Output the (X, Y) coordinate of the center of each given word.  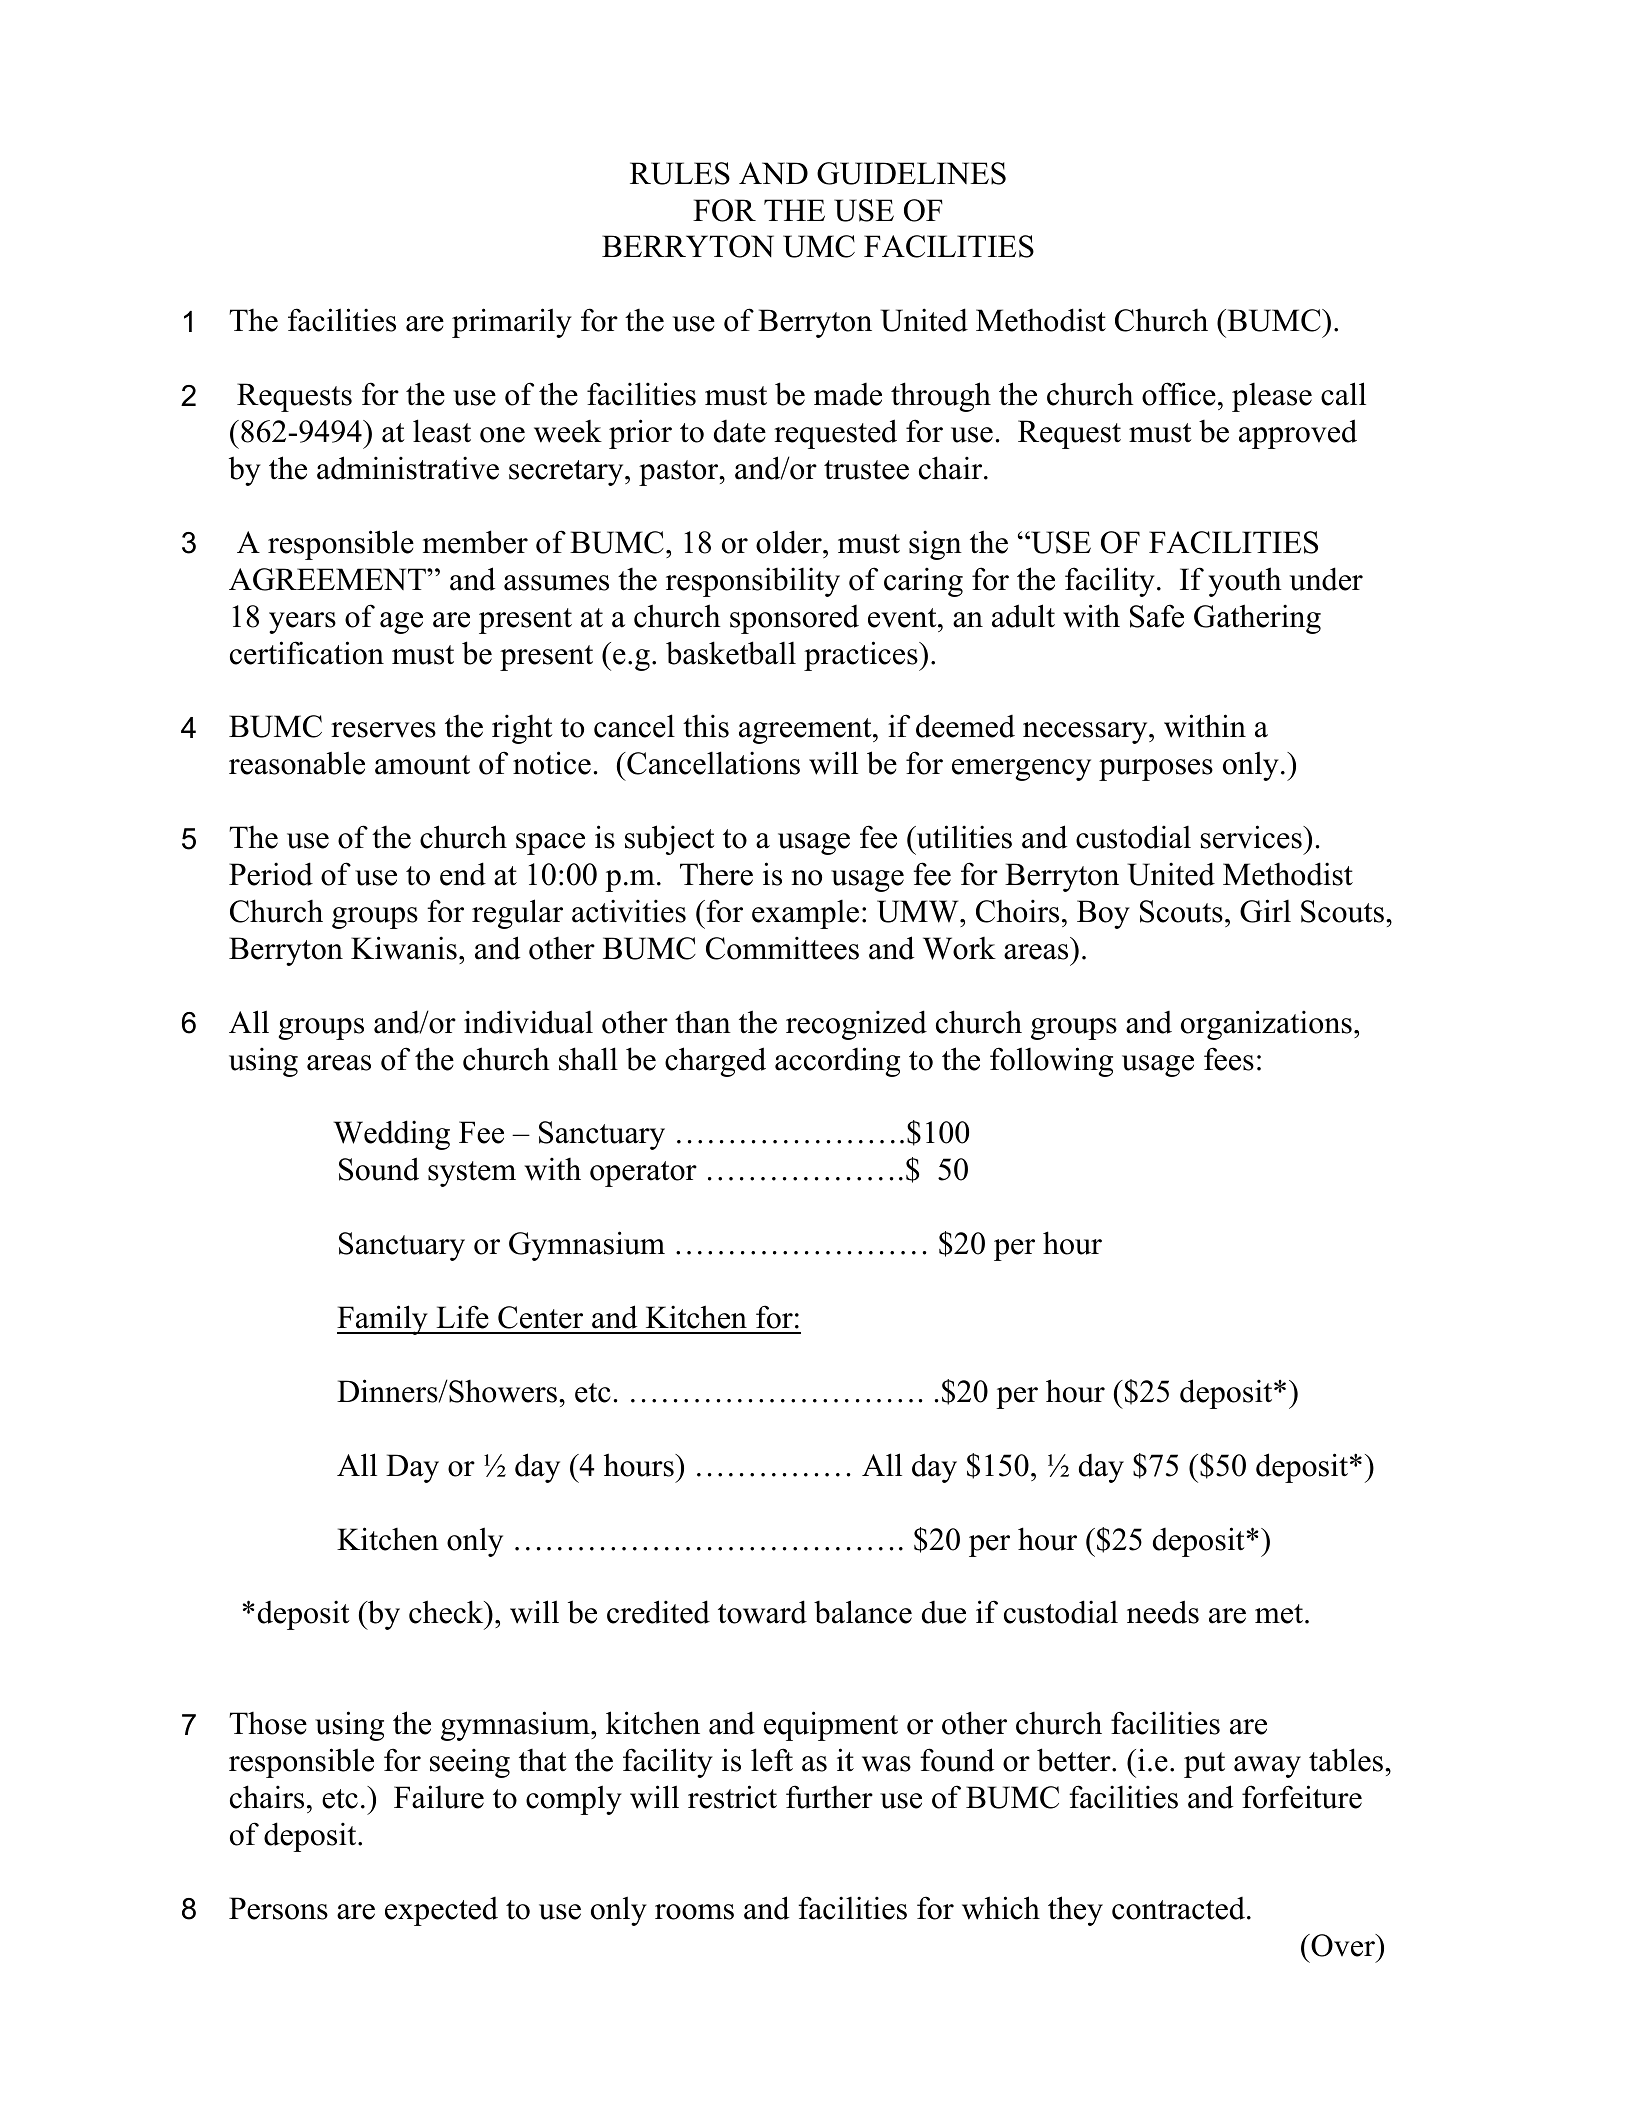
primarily (512, 323)
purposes (1156, 770)
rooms (694, 1912)
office (1179, 394)
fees (1229, 1059)
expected (441, 1911)
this (706, 726)
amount (422, 765)
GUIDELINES (911, 173)
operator (643, 1174)
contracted (1178, 1908)
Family (383, 1320)
